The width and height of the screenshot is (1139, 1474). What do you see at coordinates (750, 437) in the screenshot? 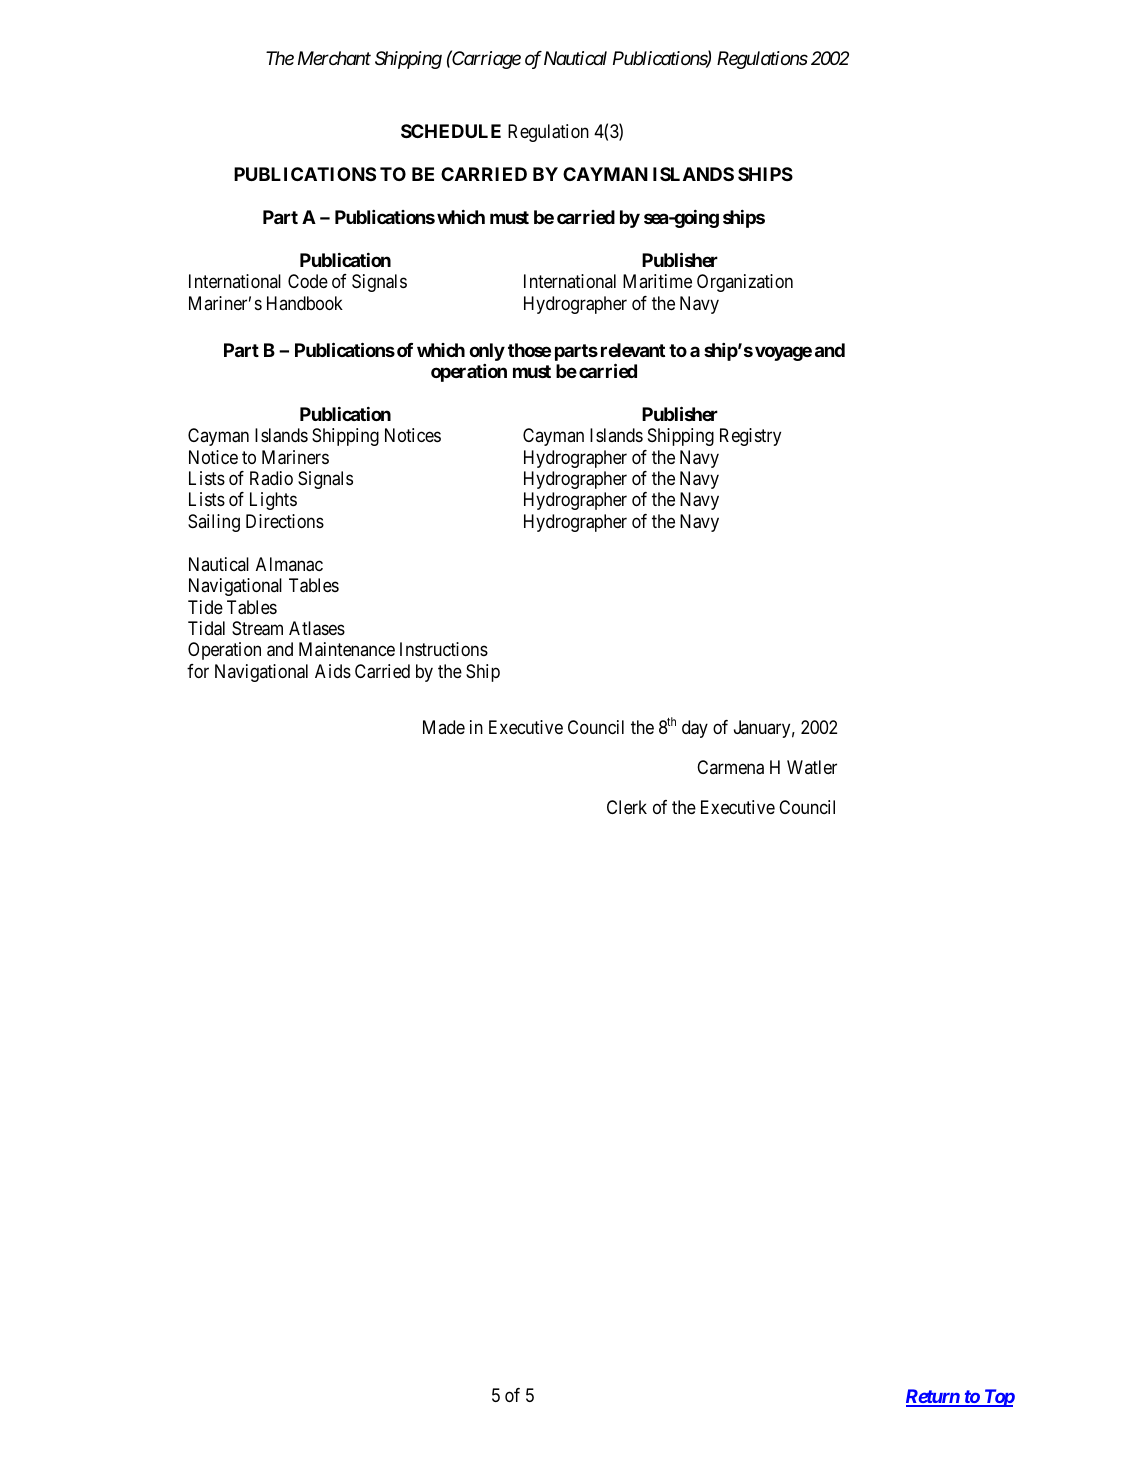
I see `Registry` at bounding box center [750, 437].
